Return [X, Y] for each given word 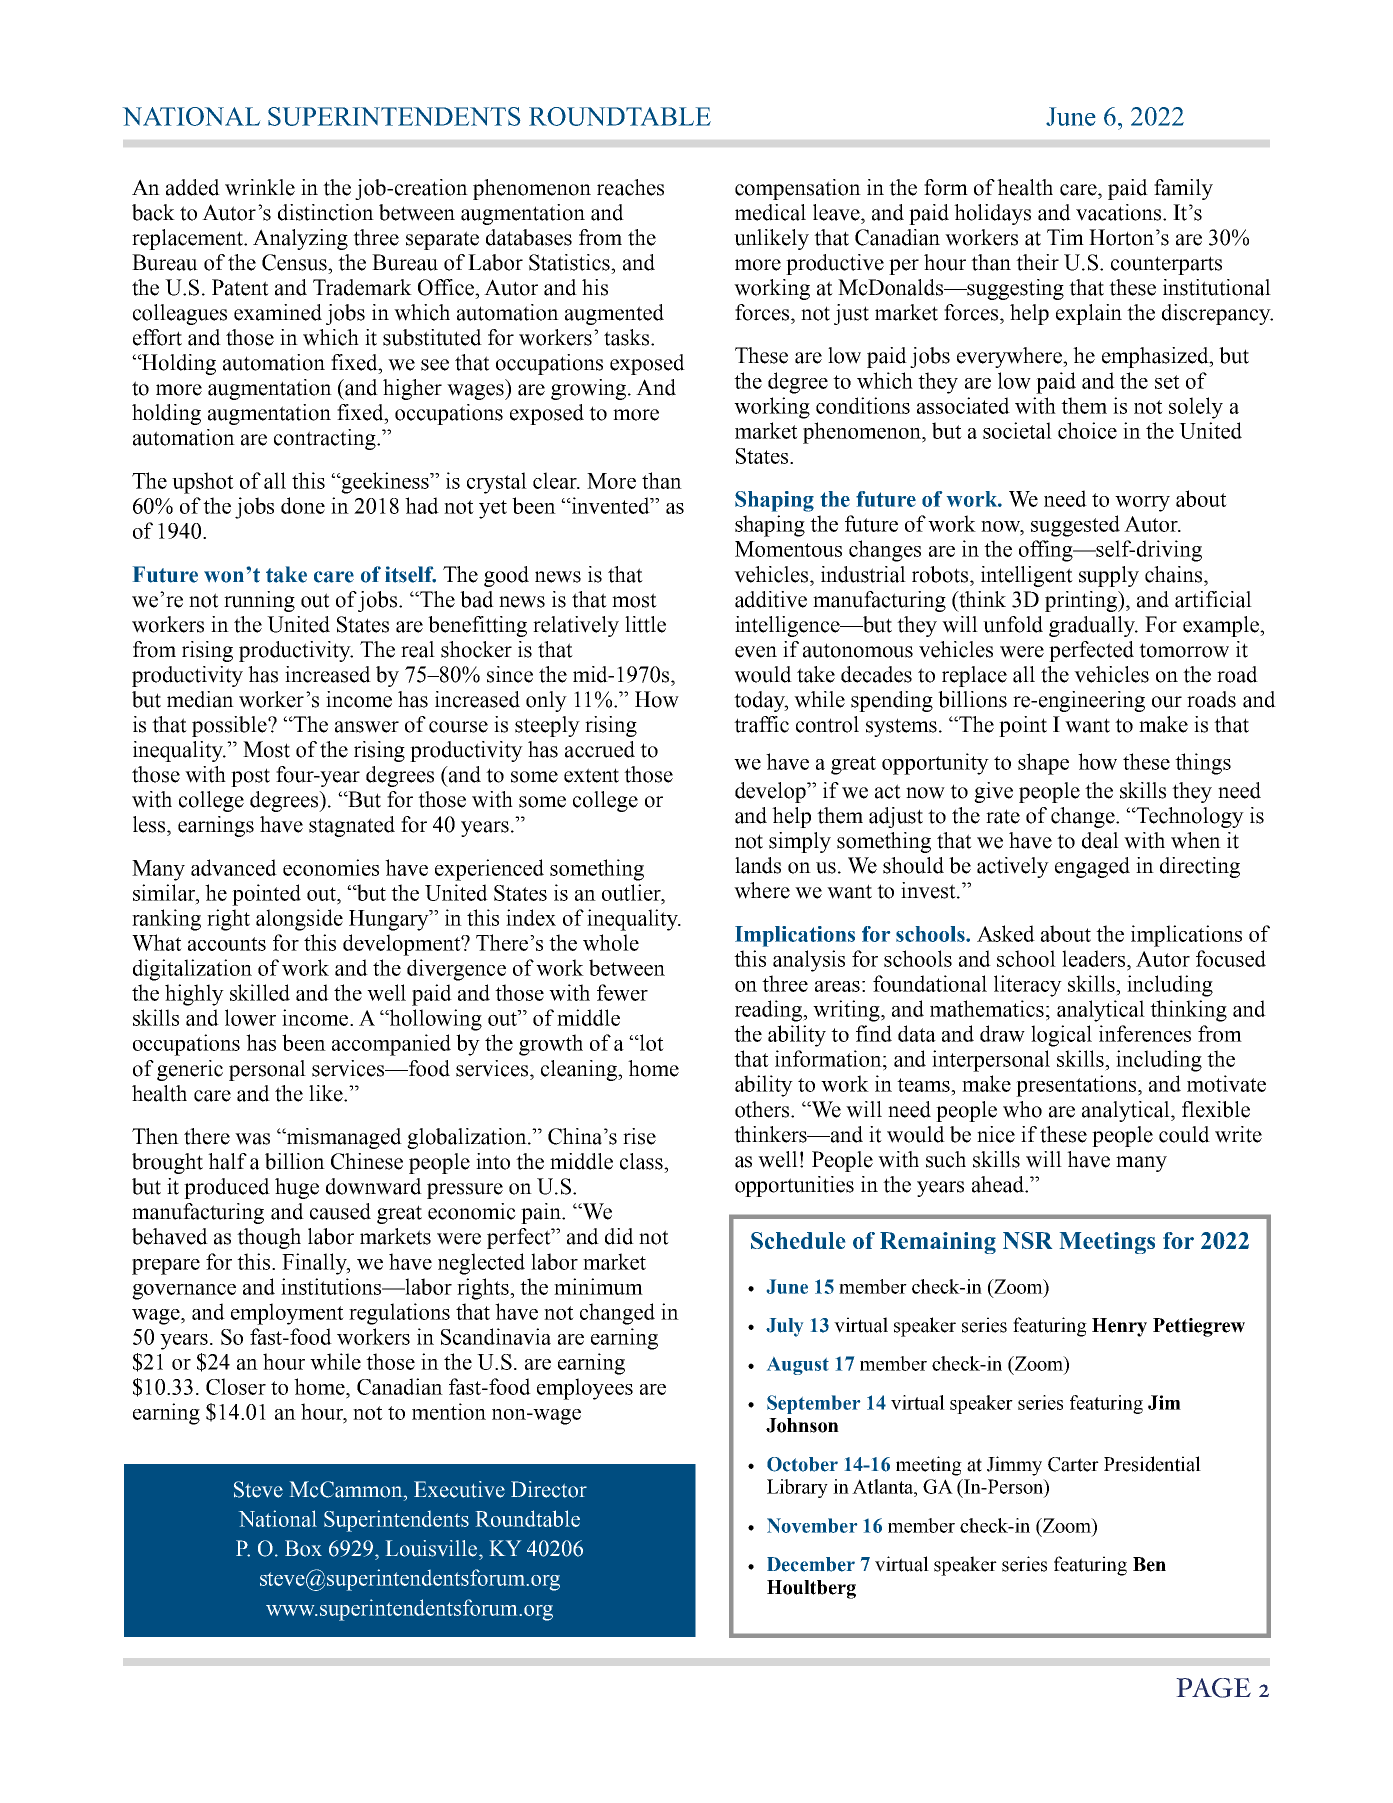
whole [611, 942]
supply [1109, 576]
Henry [1119, 1327]
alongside [299, 920]
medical [770, 212]
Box [303, 1548]
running [259, 601]
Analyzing [300, 239]
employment [287, 1314]
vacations [1120, 212]
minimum [598, 1286]
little [645, 624]
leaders [1095, 958]
